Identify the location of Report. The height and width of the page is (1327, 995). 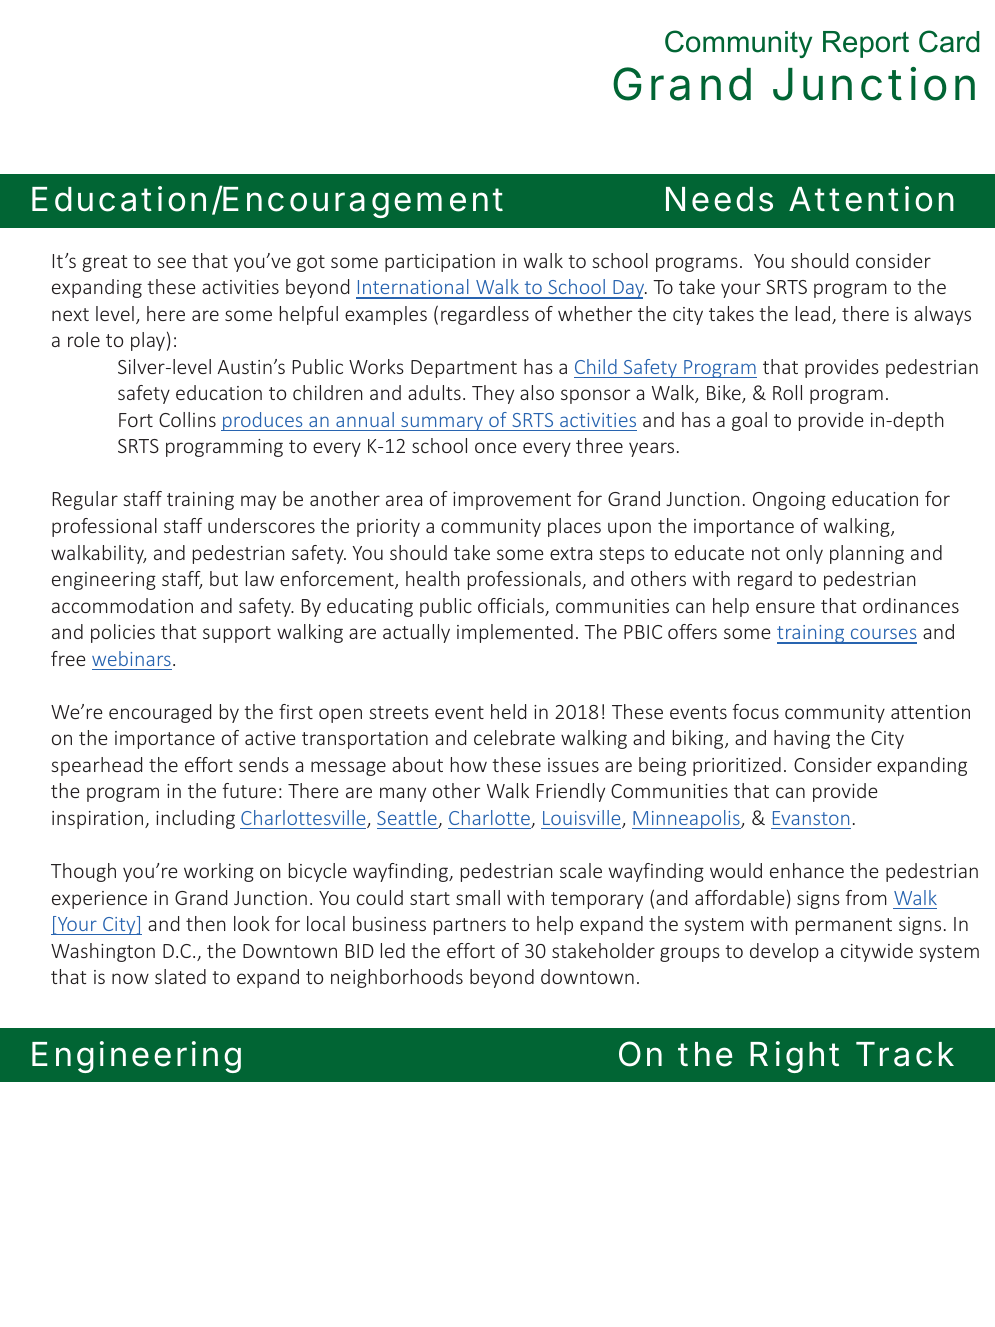
(866, 44).
